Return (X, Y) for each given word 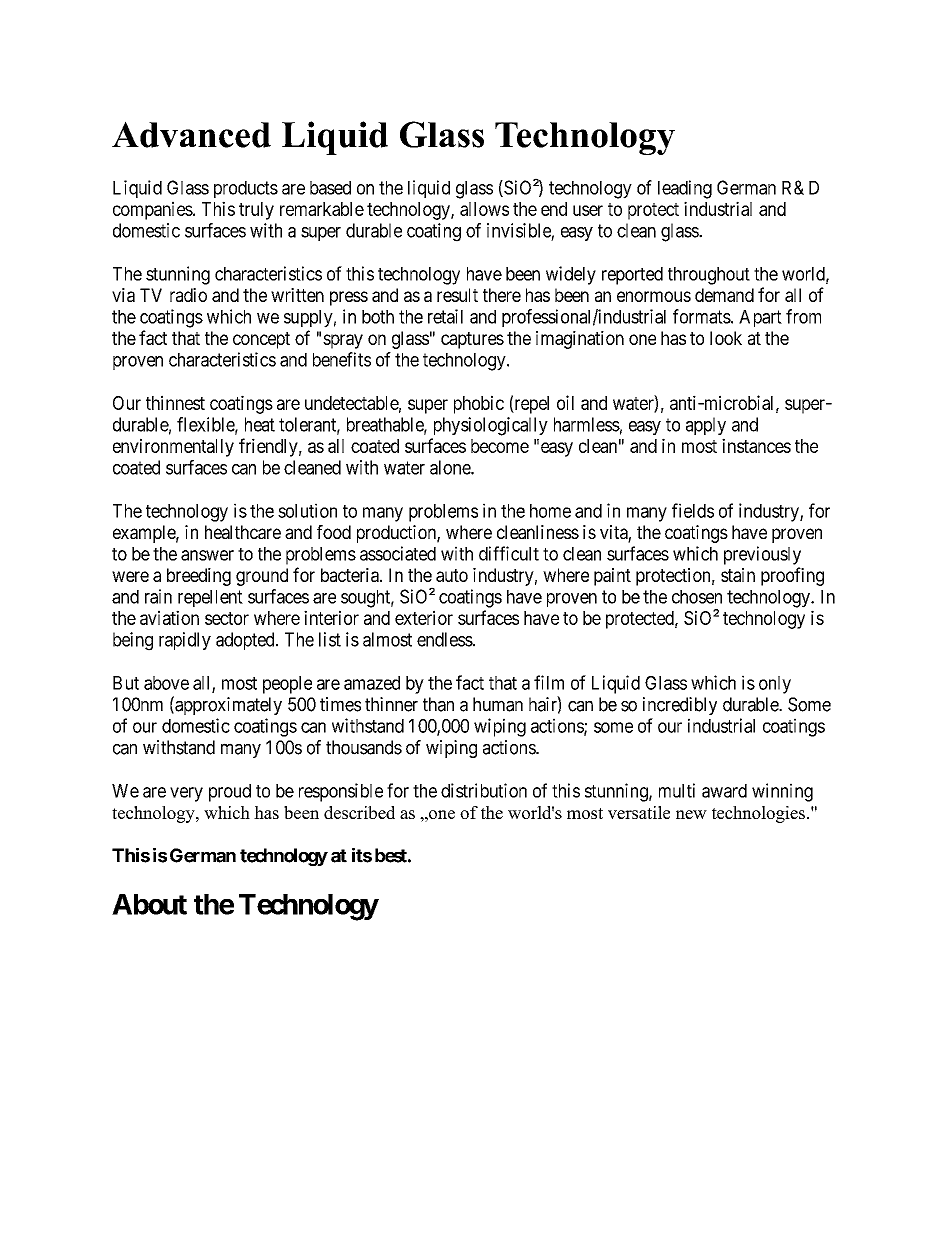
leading (685, 189)
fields (693, 510)
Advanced (191, 134)
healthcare (243, 532)
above (166, 683)
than (438, 704)
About (149, 904)
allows (484, 209)
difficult (509, 553)
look (726, 338)
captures (472, 340)
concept (261, 340)
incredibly (680, 706)
